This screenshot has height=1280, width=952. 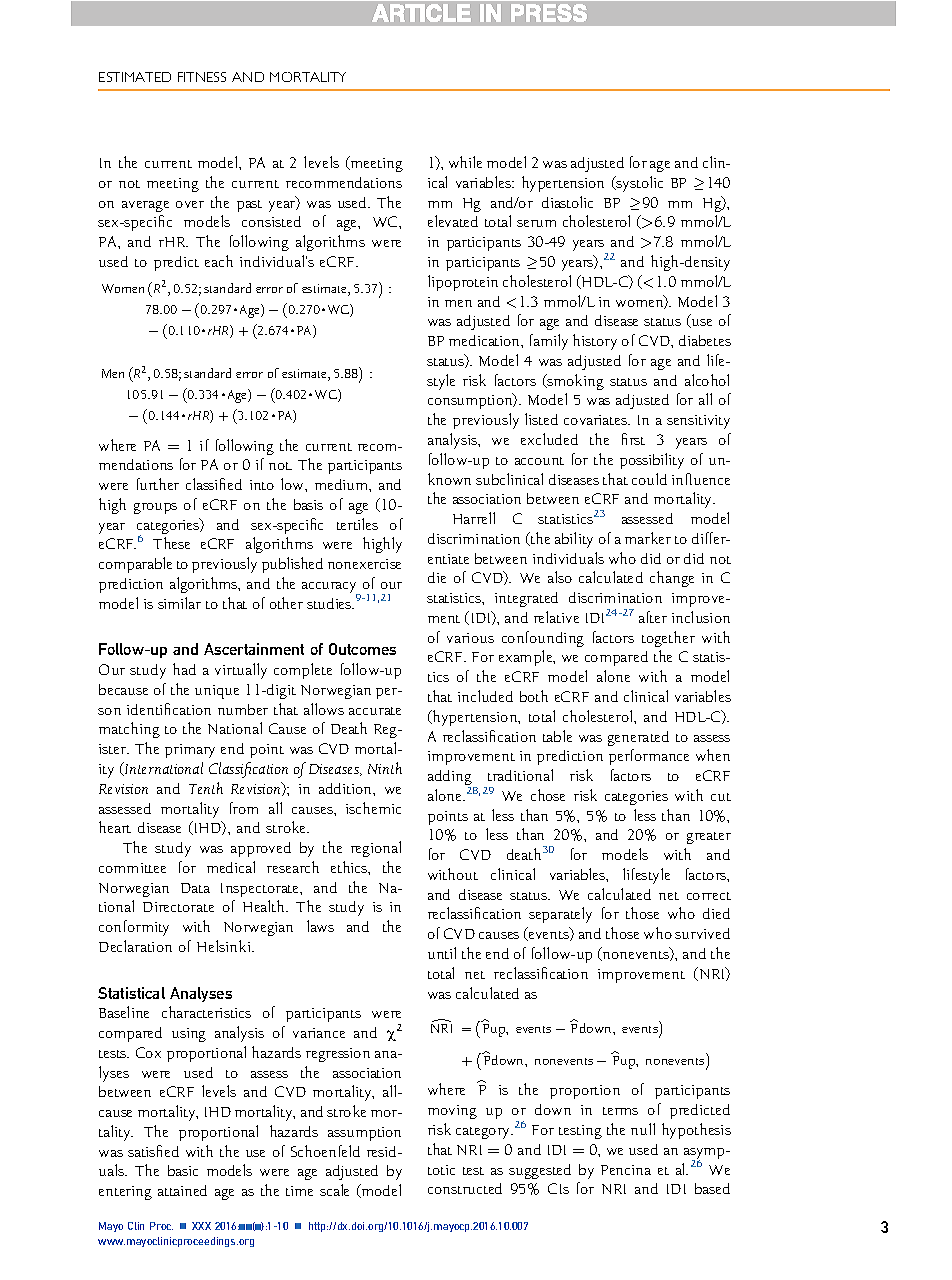 What do you see at coordinates (465, 1188) in the screenshot?
I see `constructed` at bounding box center [465, 1188].
